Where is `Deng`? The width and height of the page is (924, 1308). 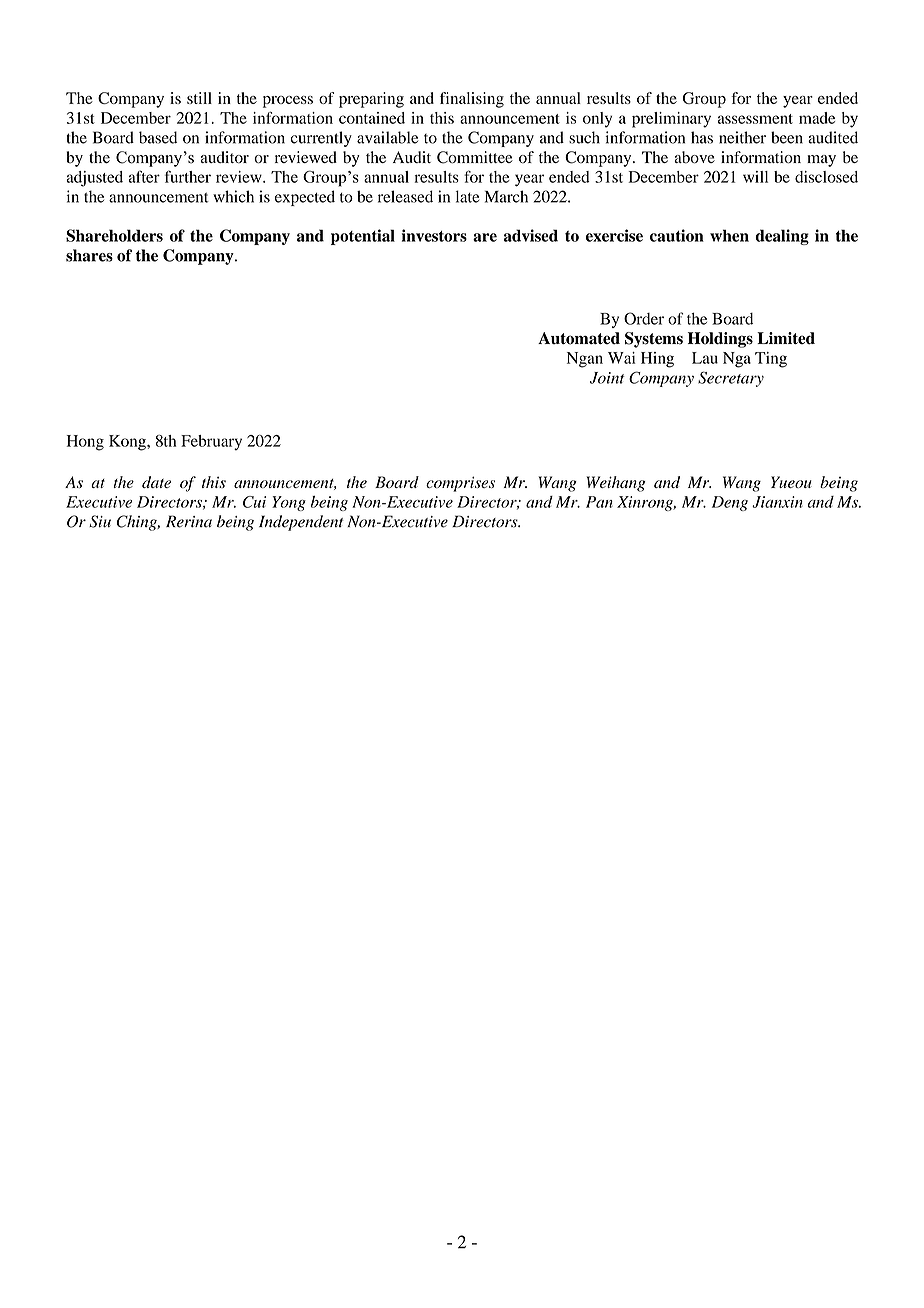
Deng is located at coordinates (730, 503).
